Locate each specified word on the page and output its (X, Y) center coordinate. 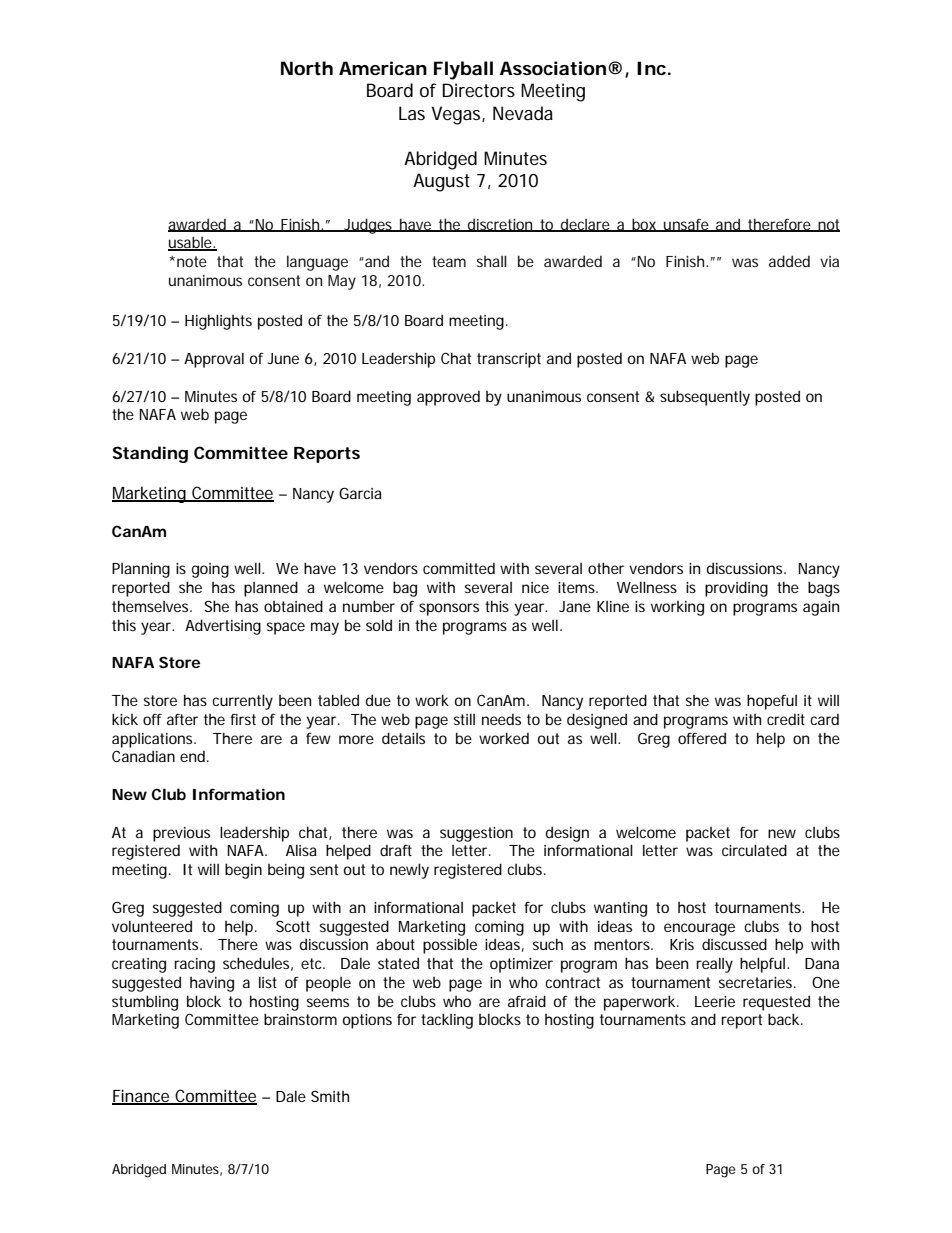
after (182, 719)
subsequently (705, 398)
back (785, 1019)
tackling (447, 1021)
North (307, 68)
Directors (478, 90)
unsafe (687, 225)
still (464, 719)
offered (702, 738)
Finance (142, 1097)
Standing (150, 454)
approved (448, 398)
